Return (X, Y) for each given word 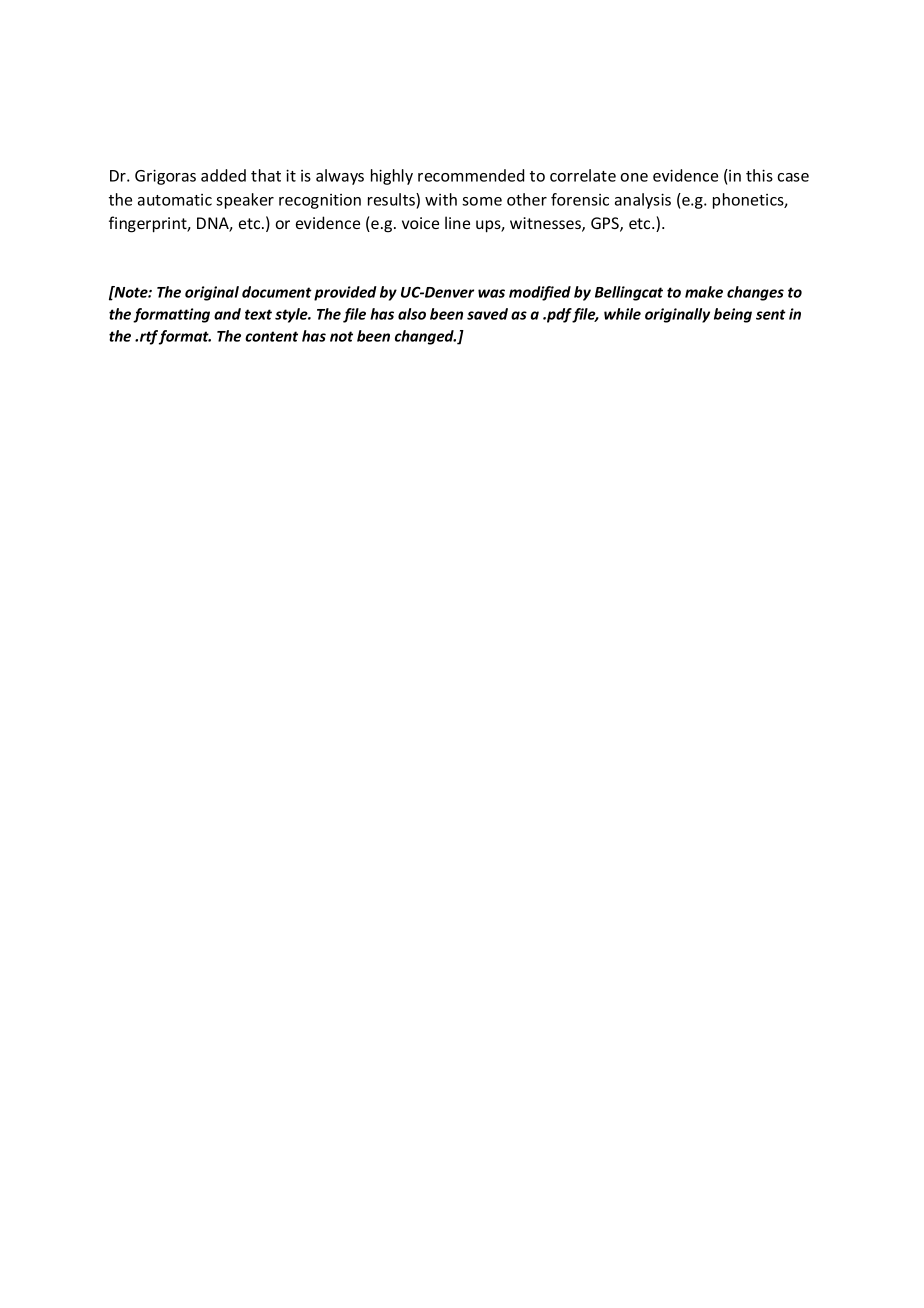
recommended (471, 175)
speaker (245, 201)
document (277, 292)
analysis (643, 201)
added (223, 175)
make (704, 292)
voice (420, 223)
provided (345, 293)
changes (755, 293)
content (271, 336)
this (759, 175)
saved (487, 314)
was (491, 293)
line (457, 222)
